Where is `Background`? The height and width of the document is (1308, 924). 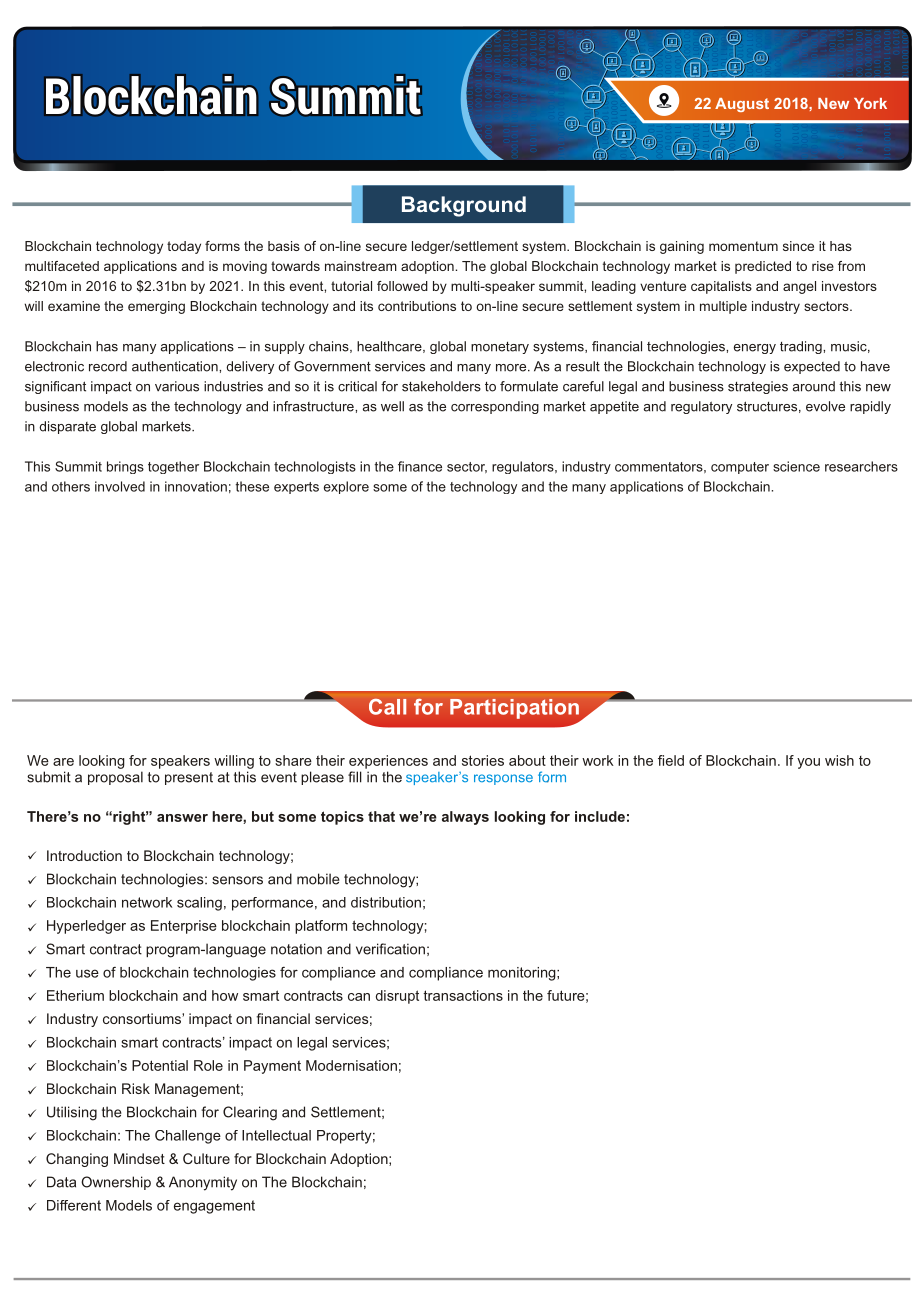
Background is located at coordinates (464, 206).
